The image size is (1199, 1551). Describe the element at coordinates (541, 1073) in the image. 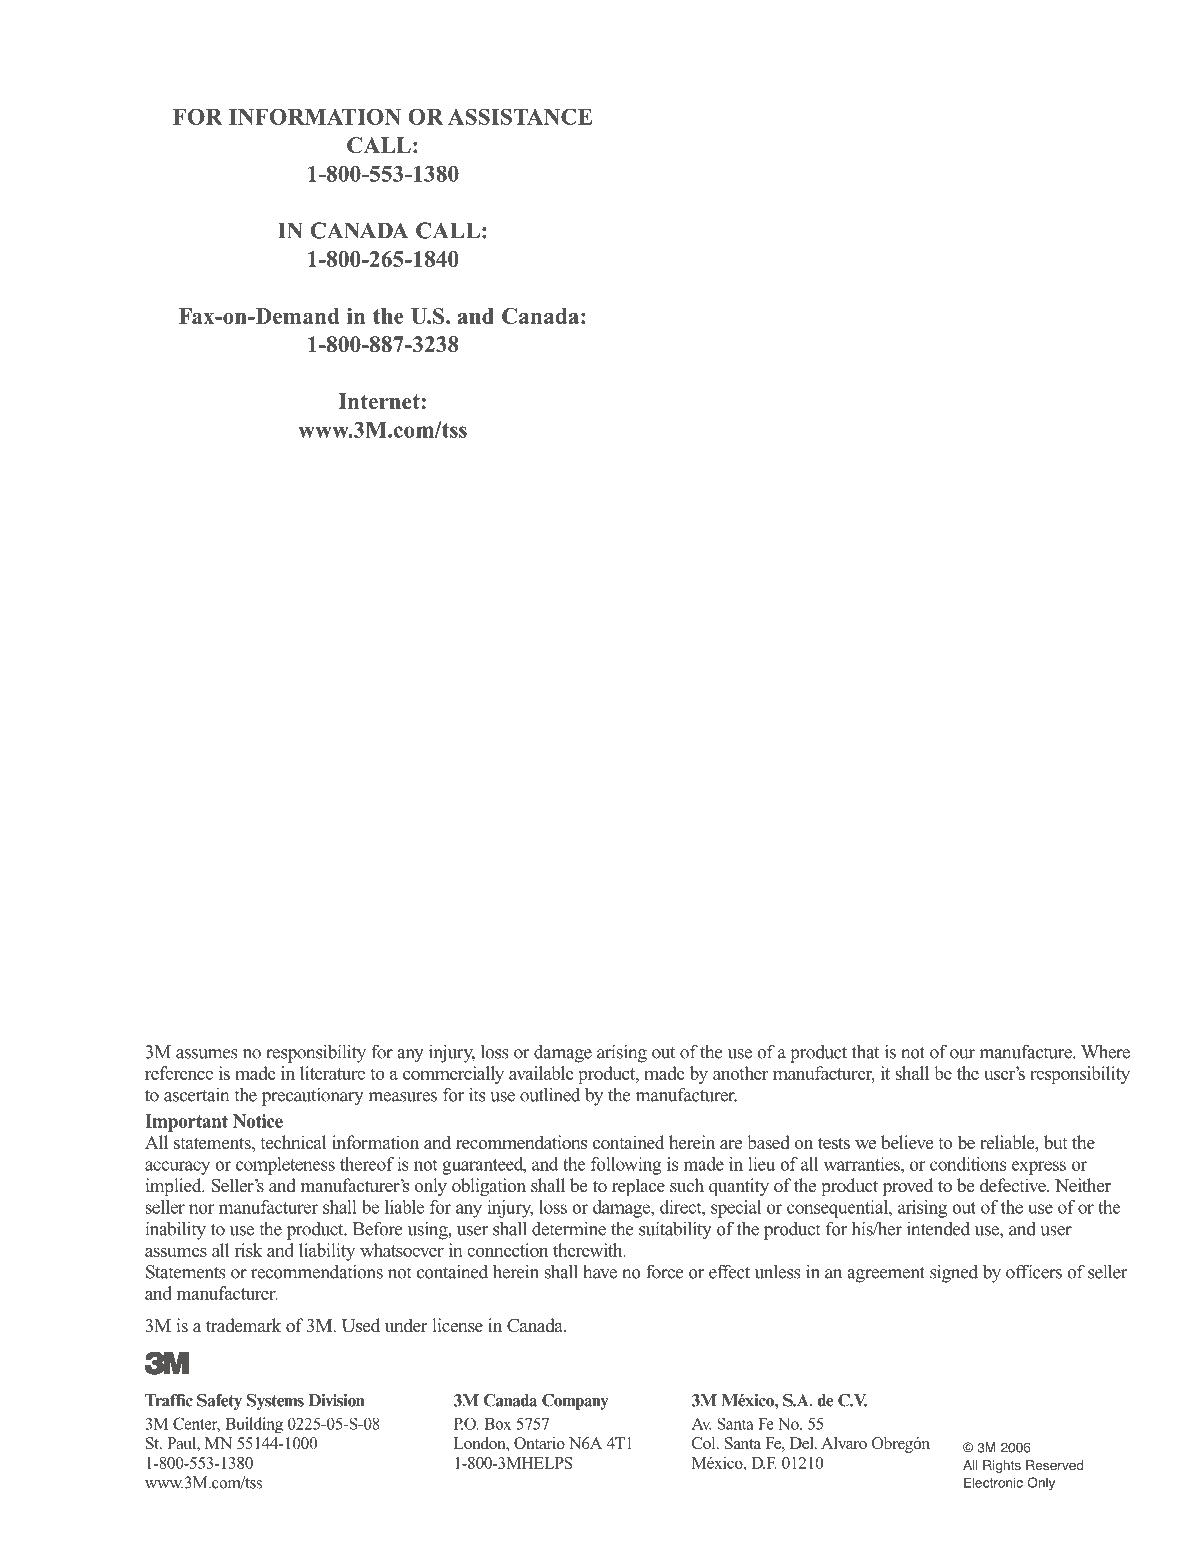

I see `available` at that location.
